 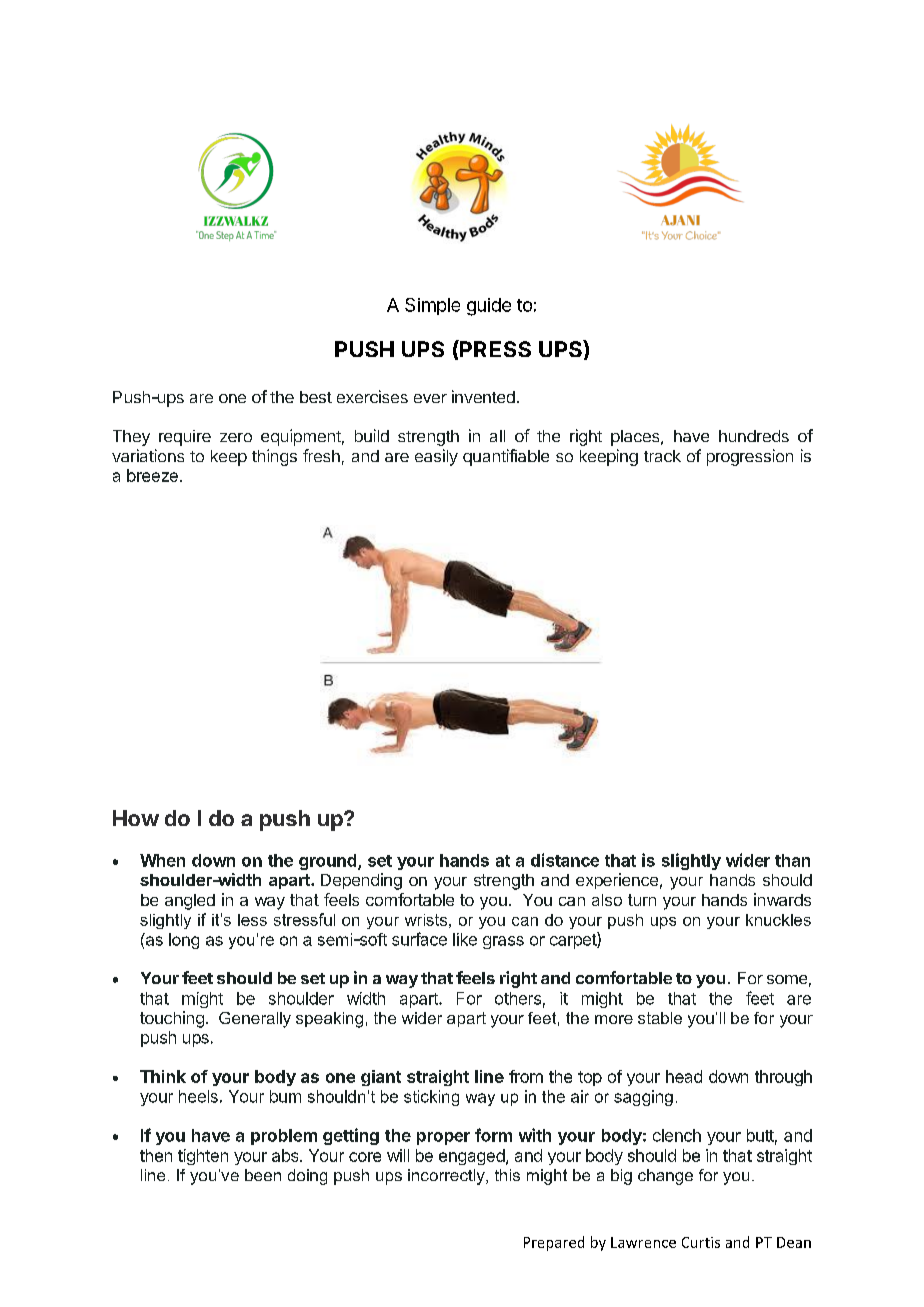 I want to click on distance, so click(x=565, y=860).
